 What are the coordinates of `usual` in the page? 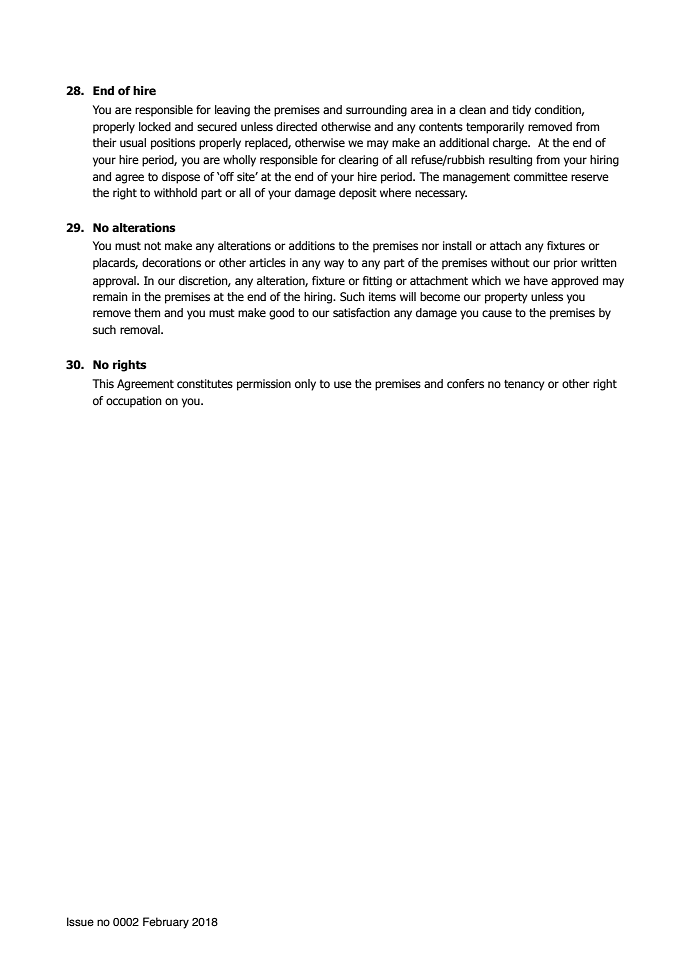 It's located at (133, 142).
